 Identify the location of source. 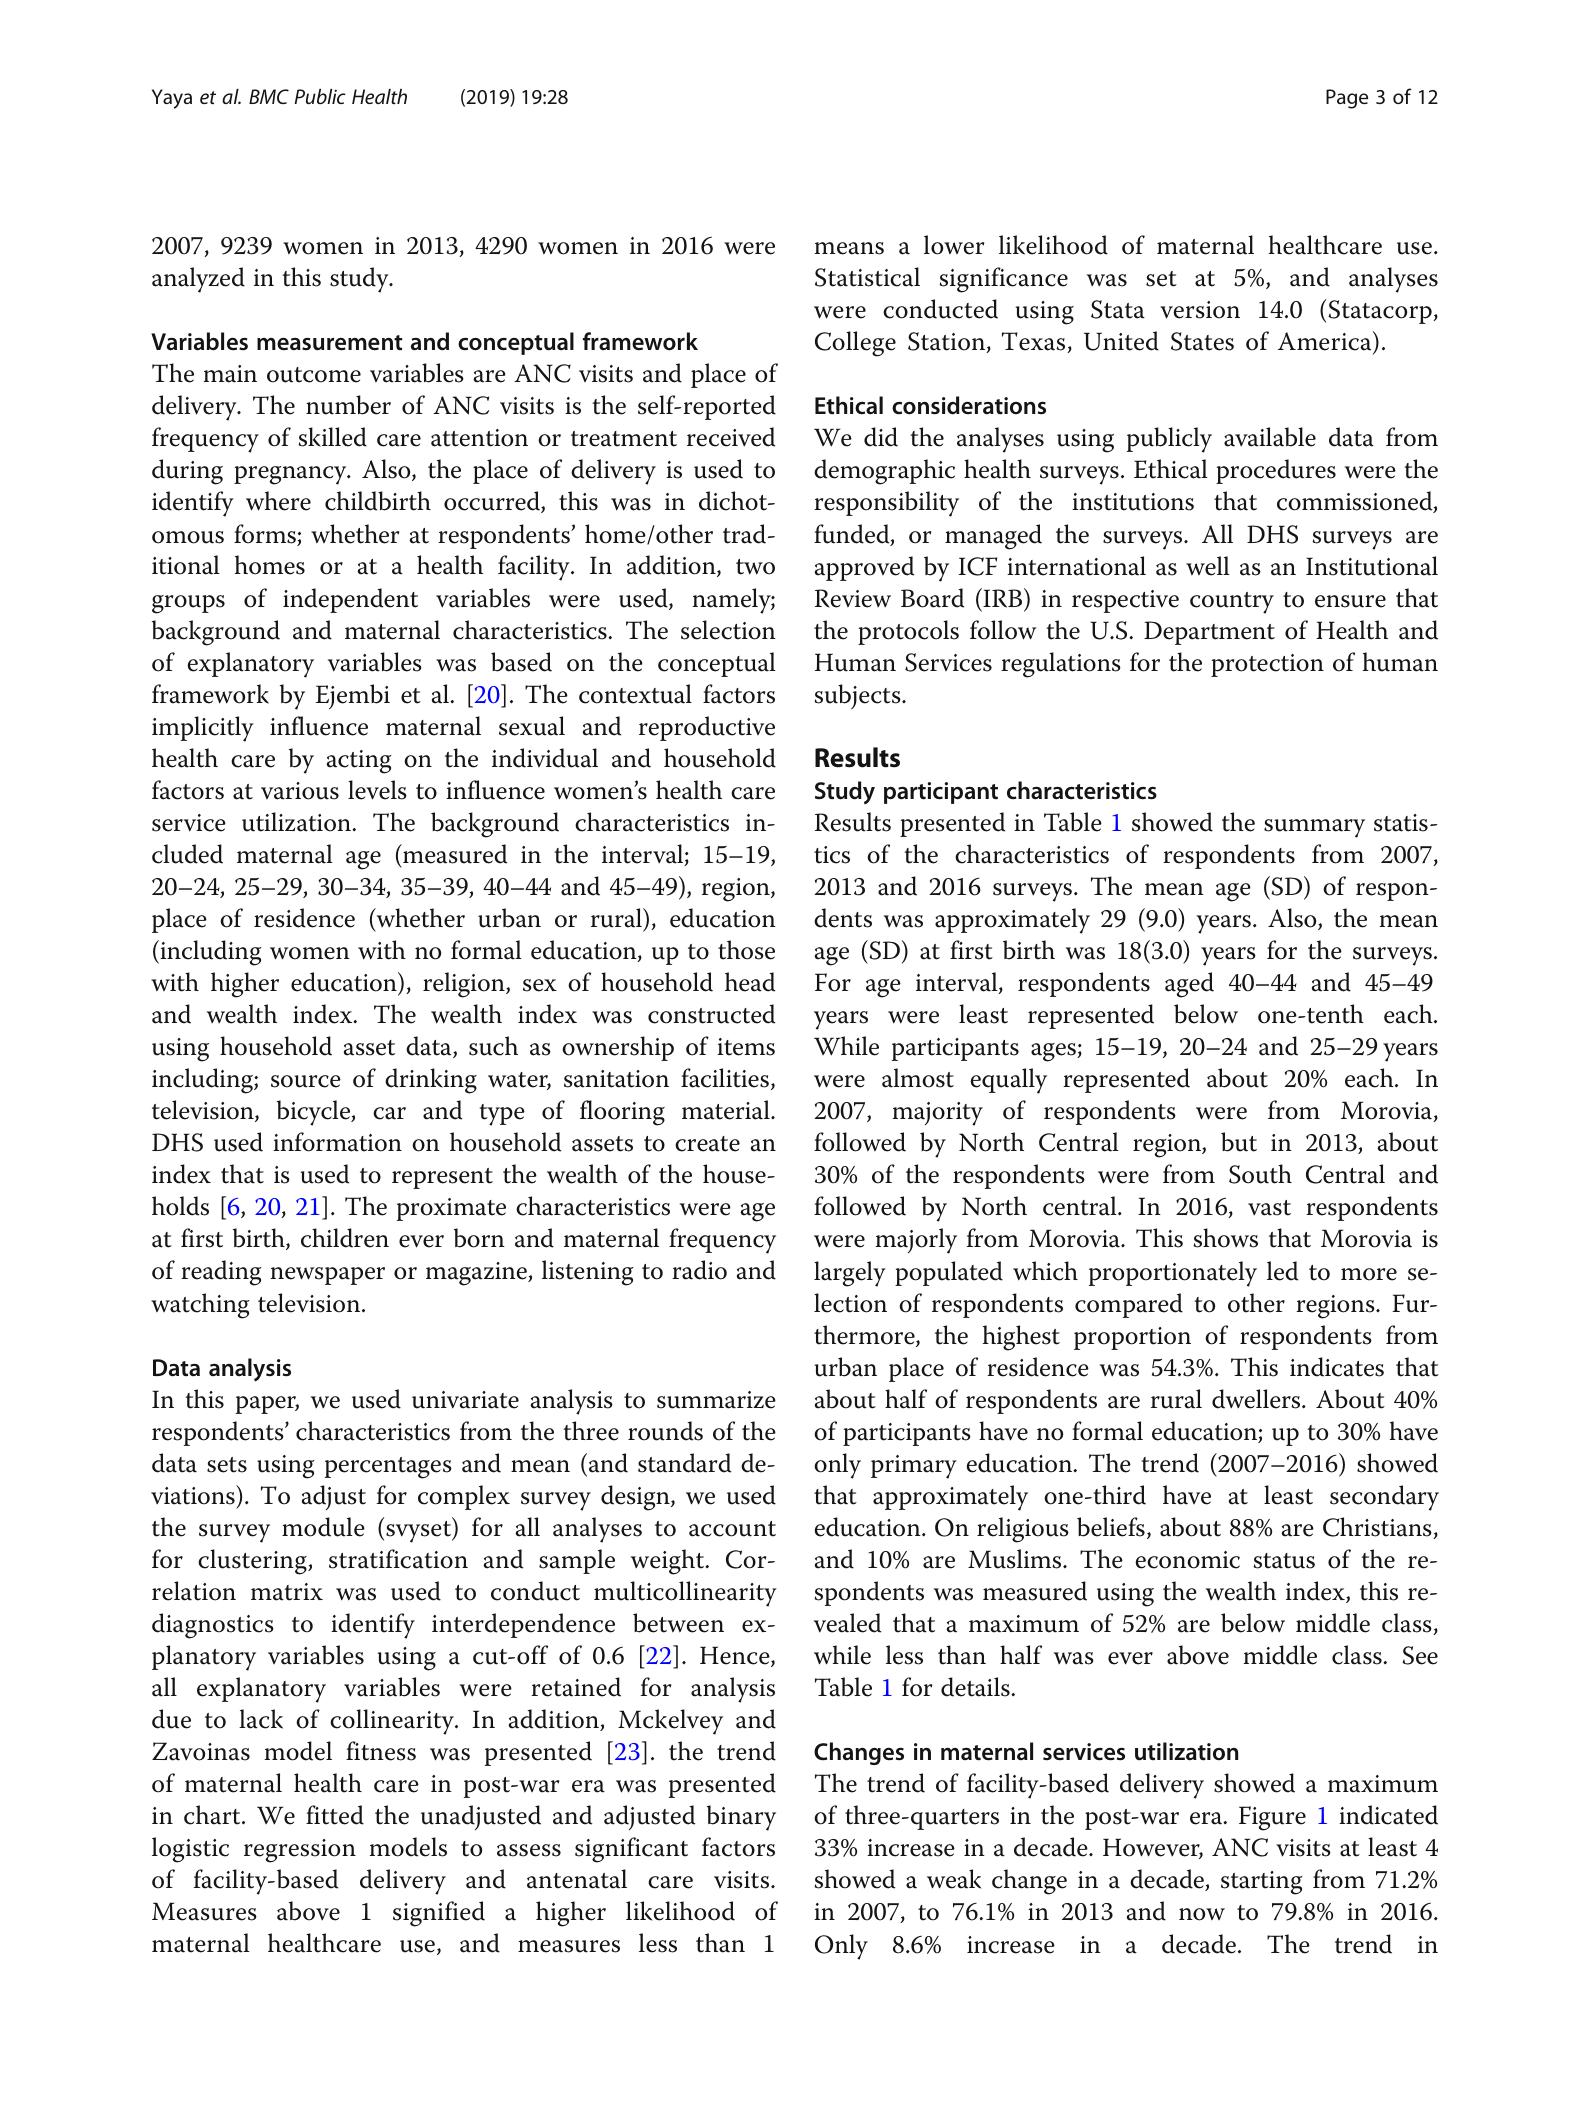
(306, 1081).
